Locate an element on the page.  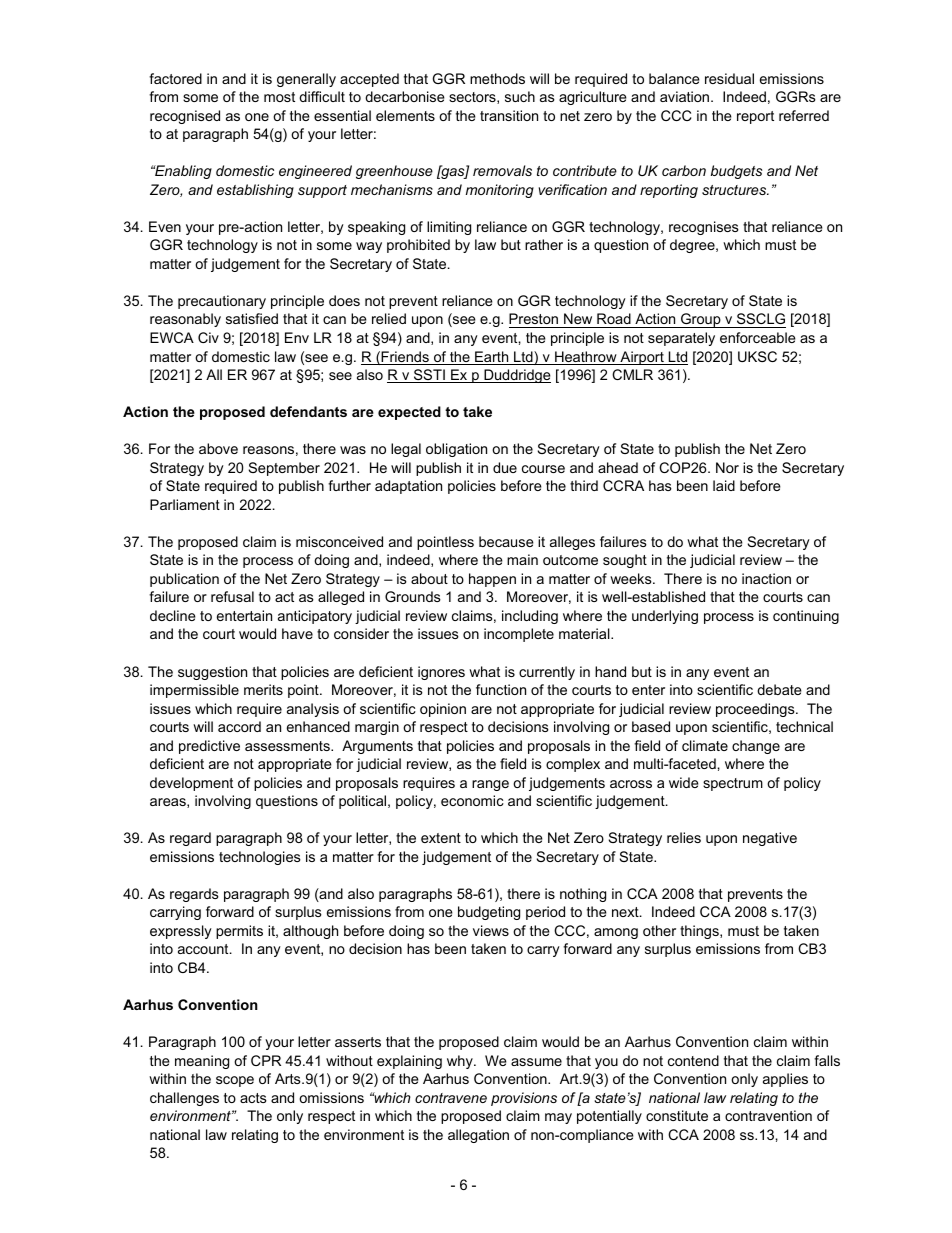
provisions is located at coordinates (524, 1099).
